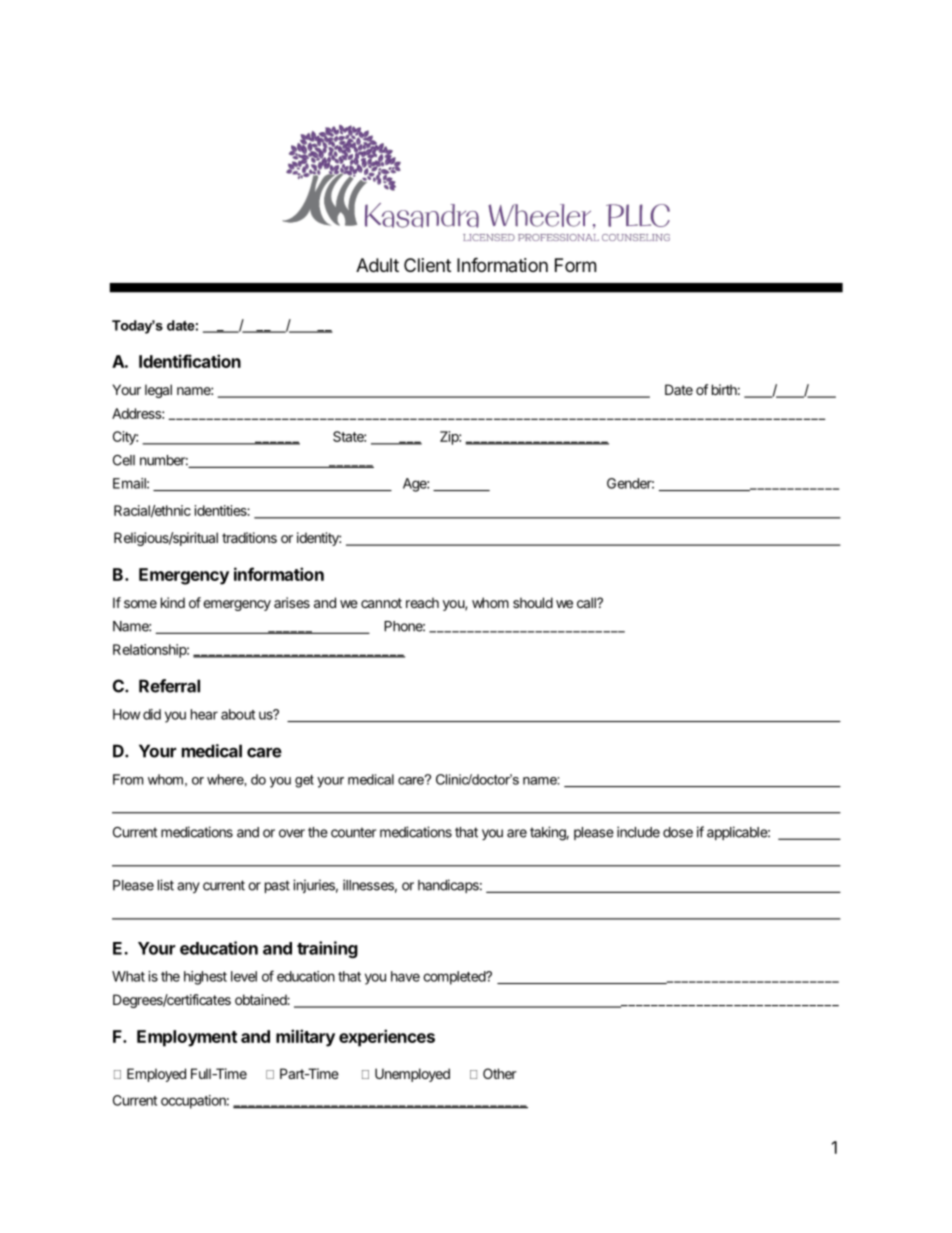 Image resolution: width=952 pixels, height=1233 pixels. Describe the element at coordinates (427, 265) in the image. I see `Client` at that location.
